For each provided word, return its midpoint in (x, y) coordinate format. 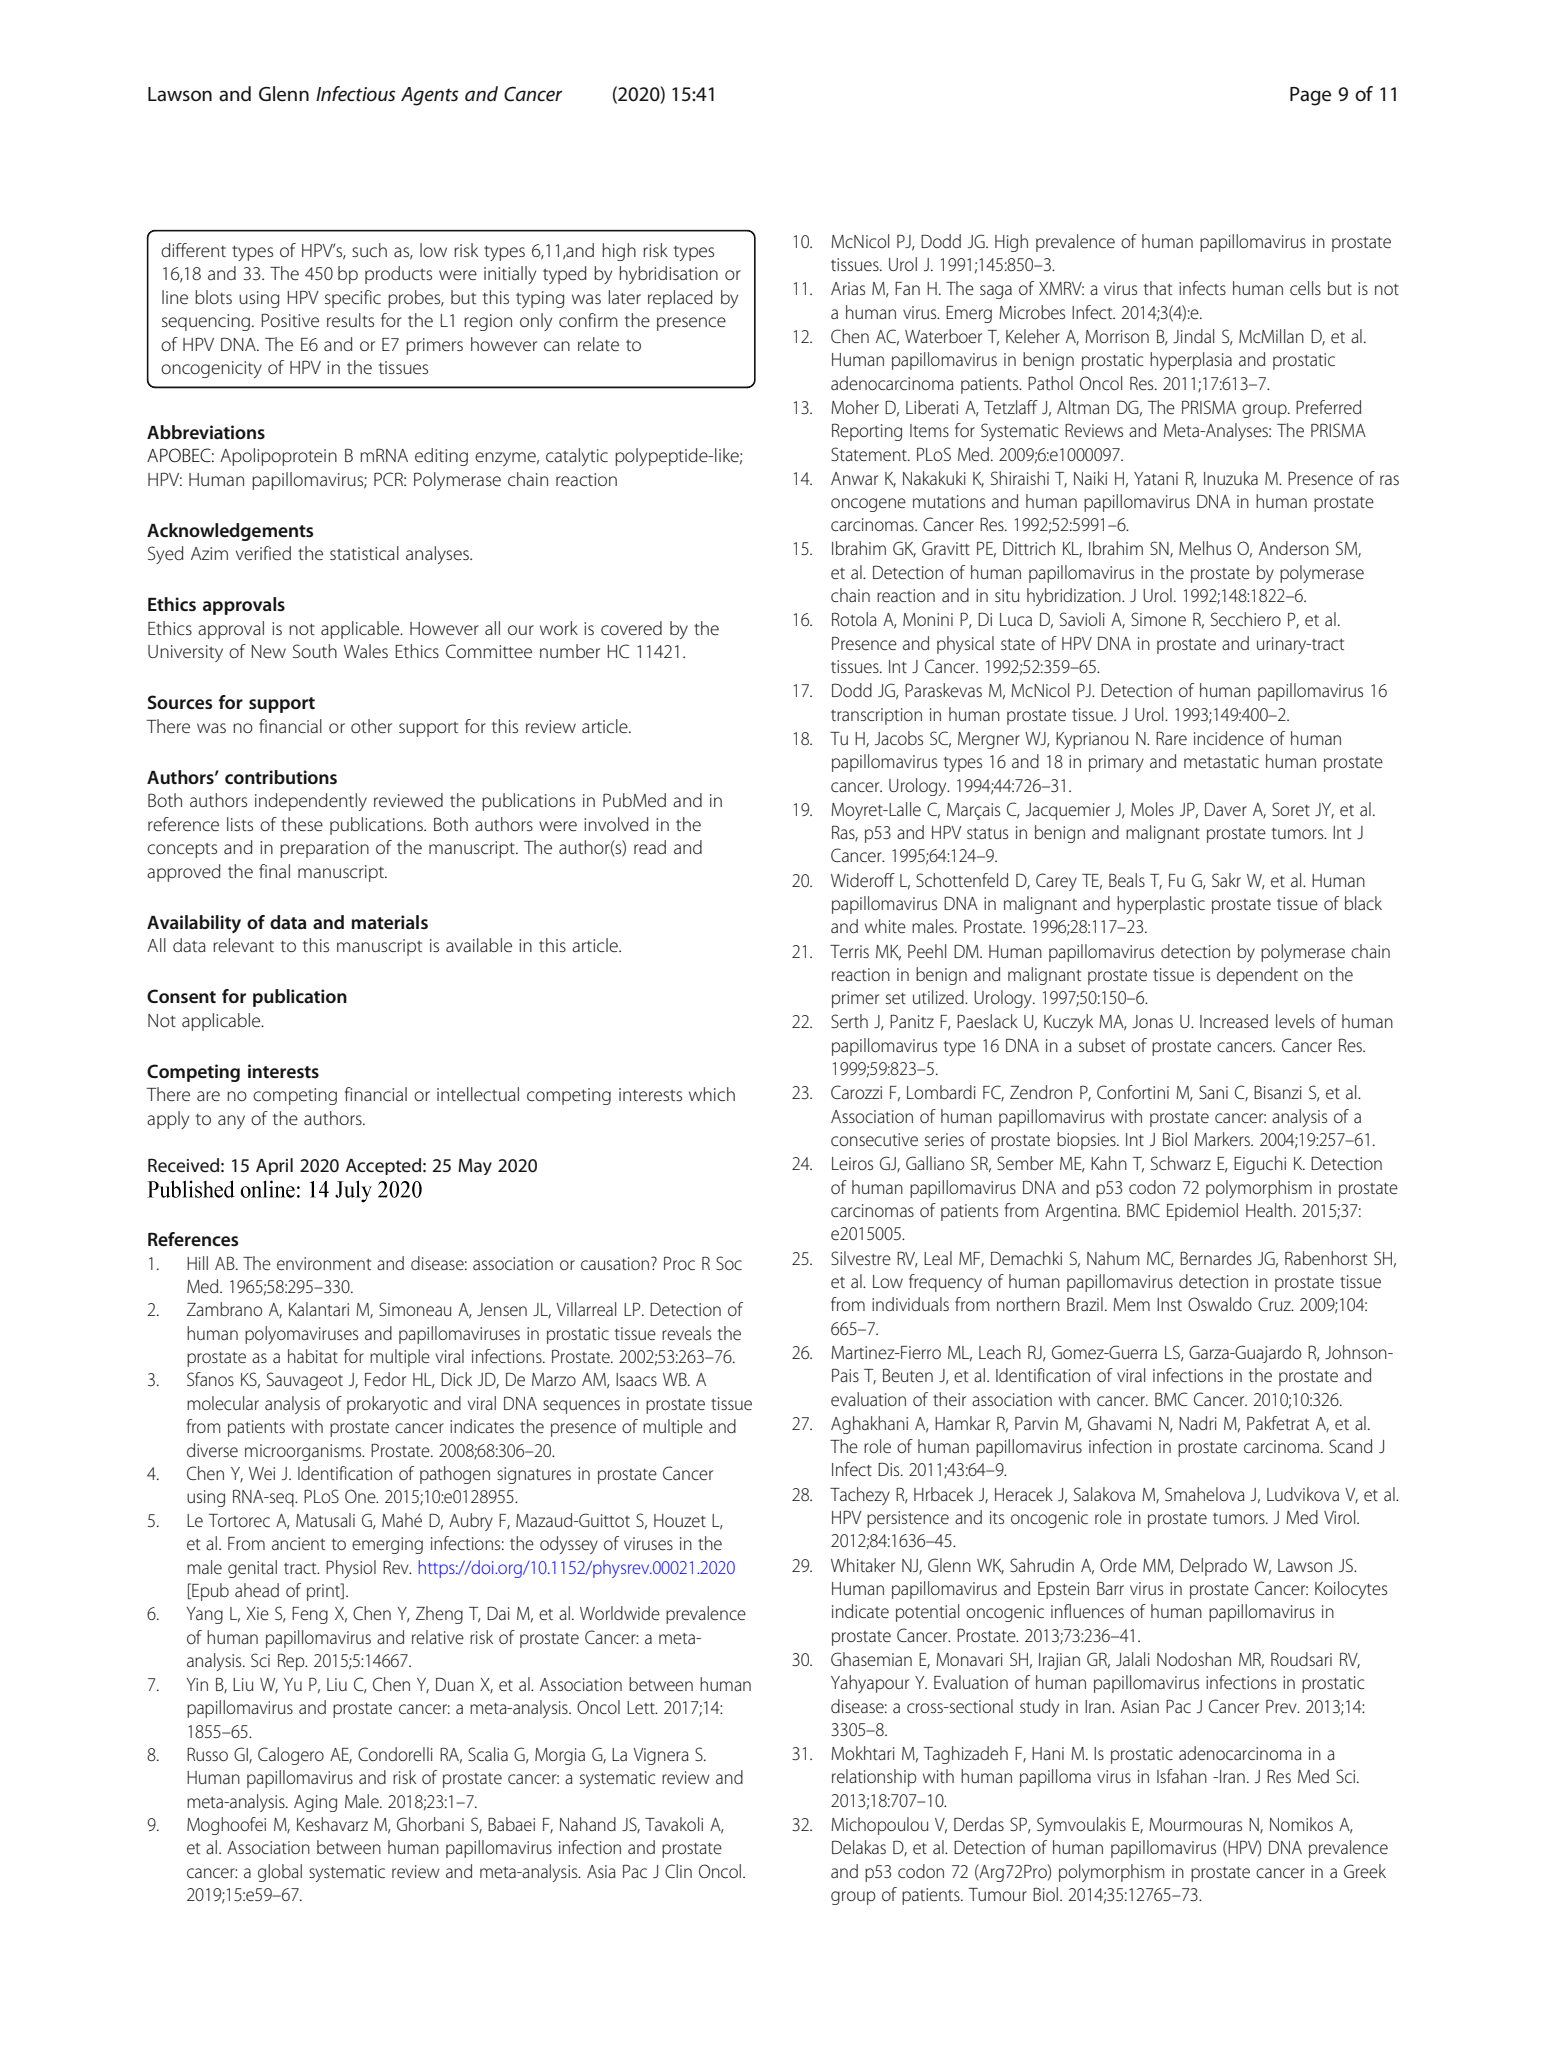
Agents (430, 96)
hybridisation (668, 275)
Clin (678, 1871)
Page (1310, 96)
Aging (315, 1803)
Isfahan (1182, 1776)
